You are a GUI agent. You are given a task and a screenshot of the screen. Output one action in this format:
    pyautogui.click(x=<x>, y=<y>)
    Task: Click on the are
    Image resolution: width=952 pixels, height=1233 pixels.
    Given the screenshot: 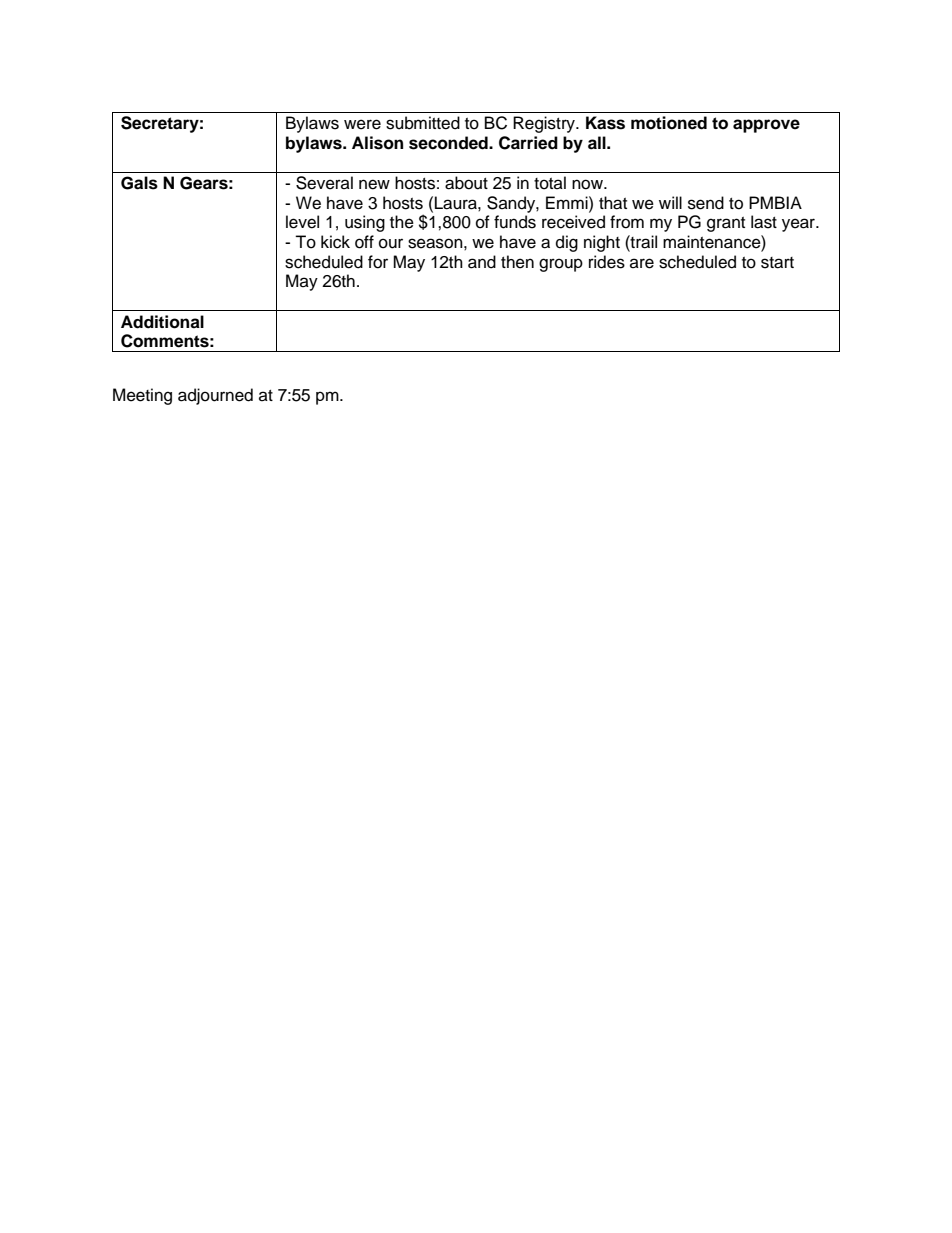 What is the action you would take?
    pyautogui.click(x=642, y=263)
